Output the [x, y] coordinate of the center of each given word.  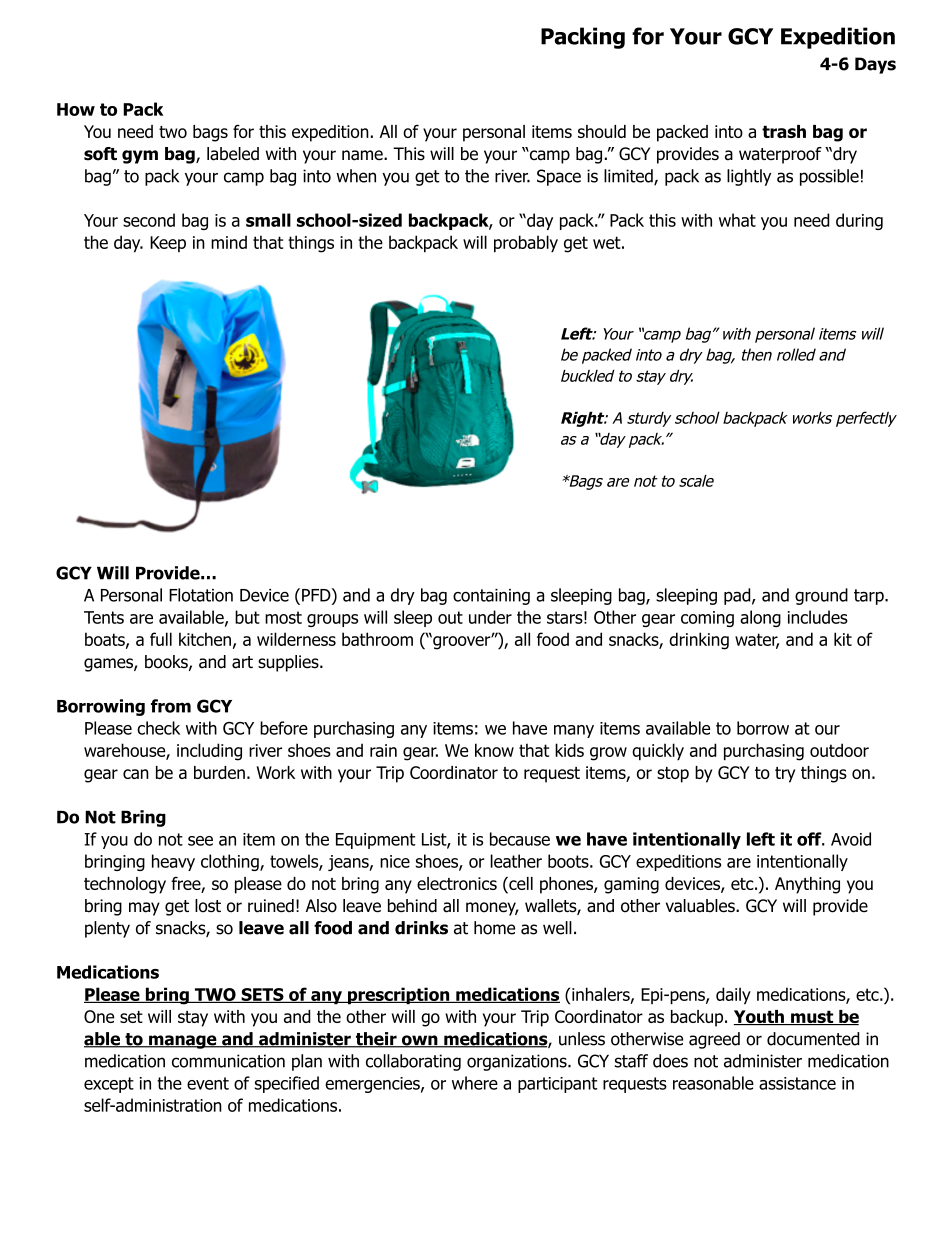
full [161, 639]
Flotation [201, 595]
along [760, 618]
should [602, 131]
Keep [168, 244]
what [737, 220]
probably [526, 244]
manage [183, 1042]
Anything [807, 885]
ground [821, 596]
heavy [173, 862]
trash [784, 131]
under [490, 617]
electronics [457, 883]
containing [491, 597]
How [76, 109]
